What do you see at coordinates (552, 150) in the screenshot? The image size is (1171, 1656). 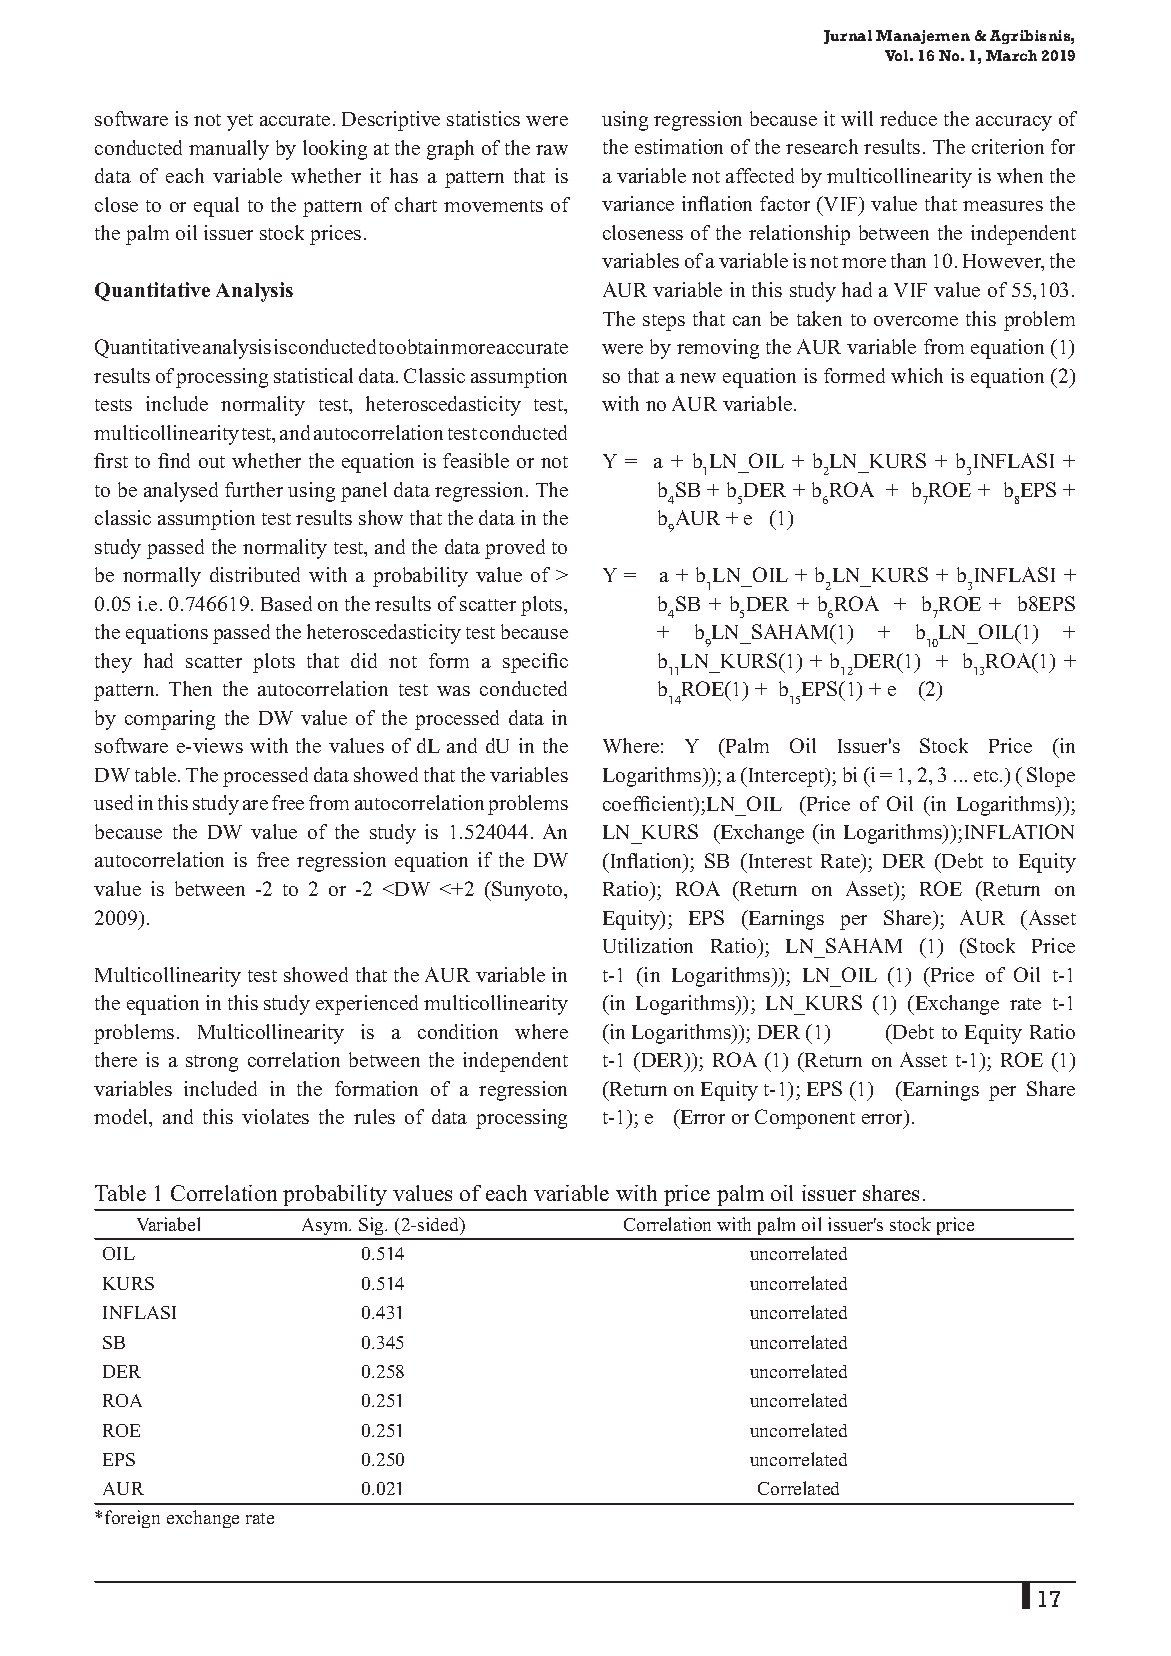 I see `raw` at bounding box center [552, 150].
